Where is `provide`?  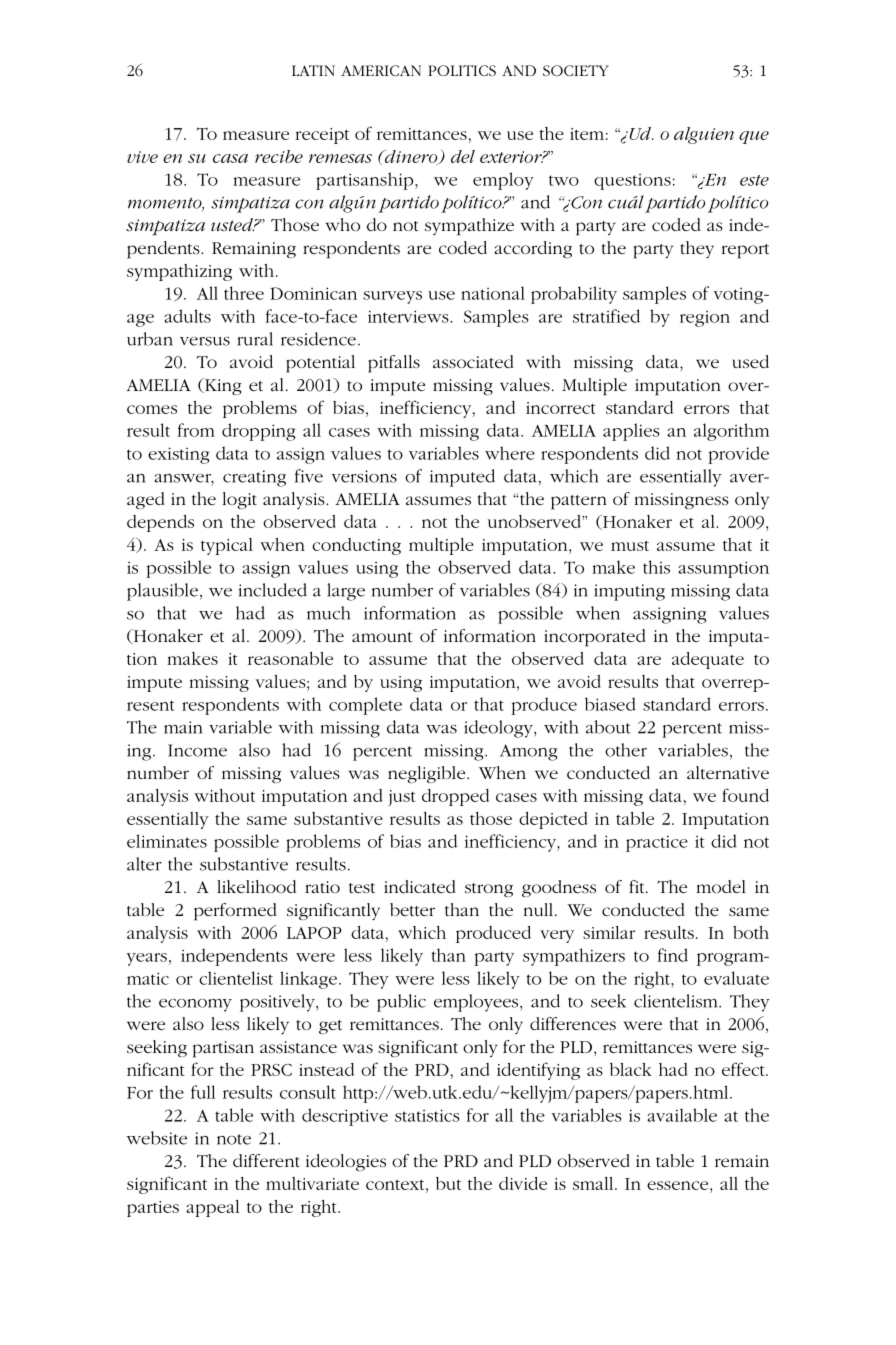
provide is located at coordinates (738, 455).
